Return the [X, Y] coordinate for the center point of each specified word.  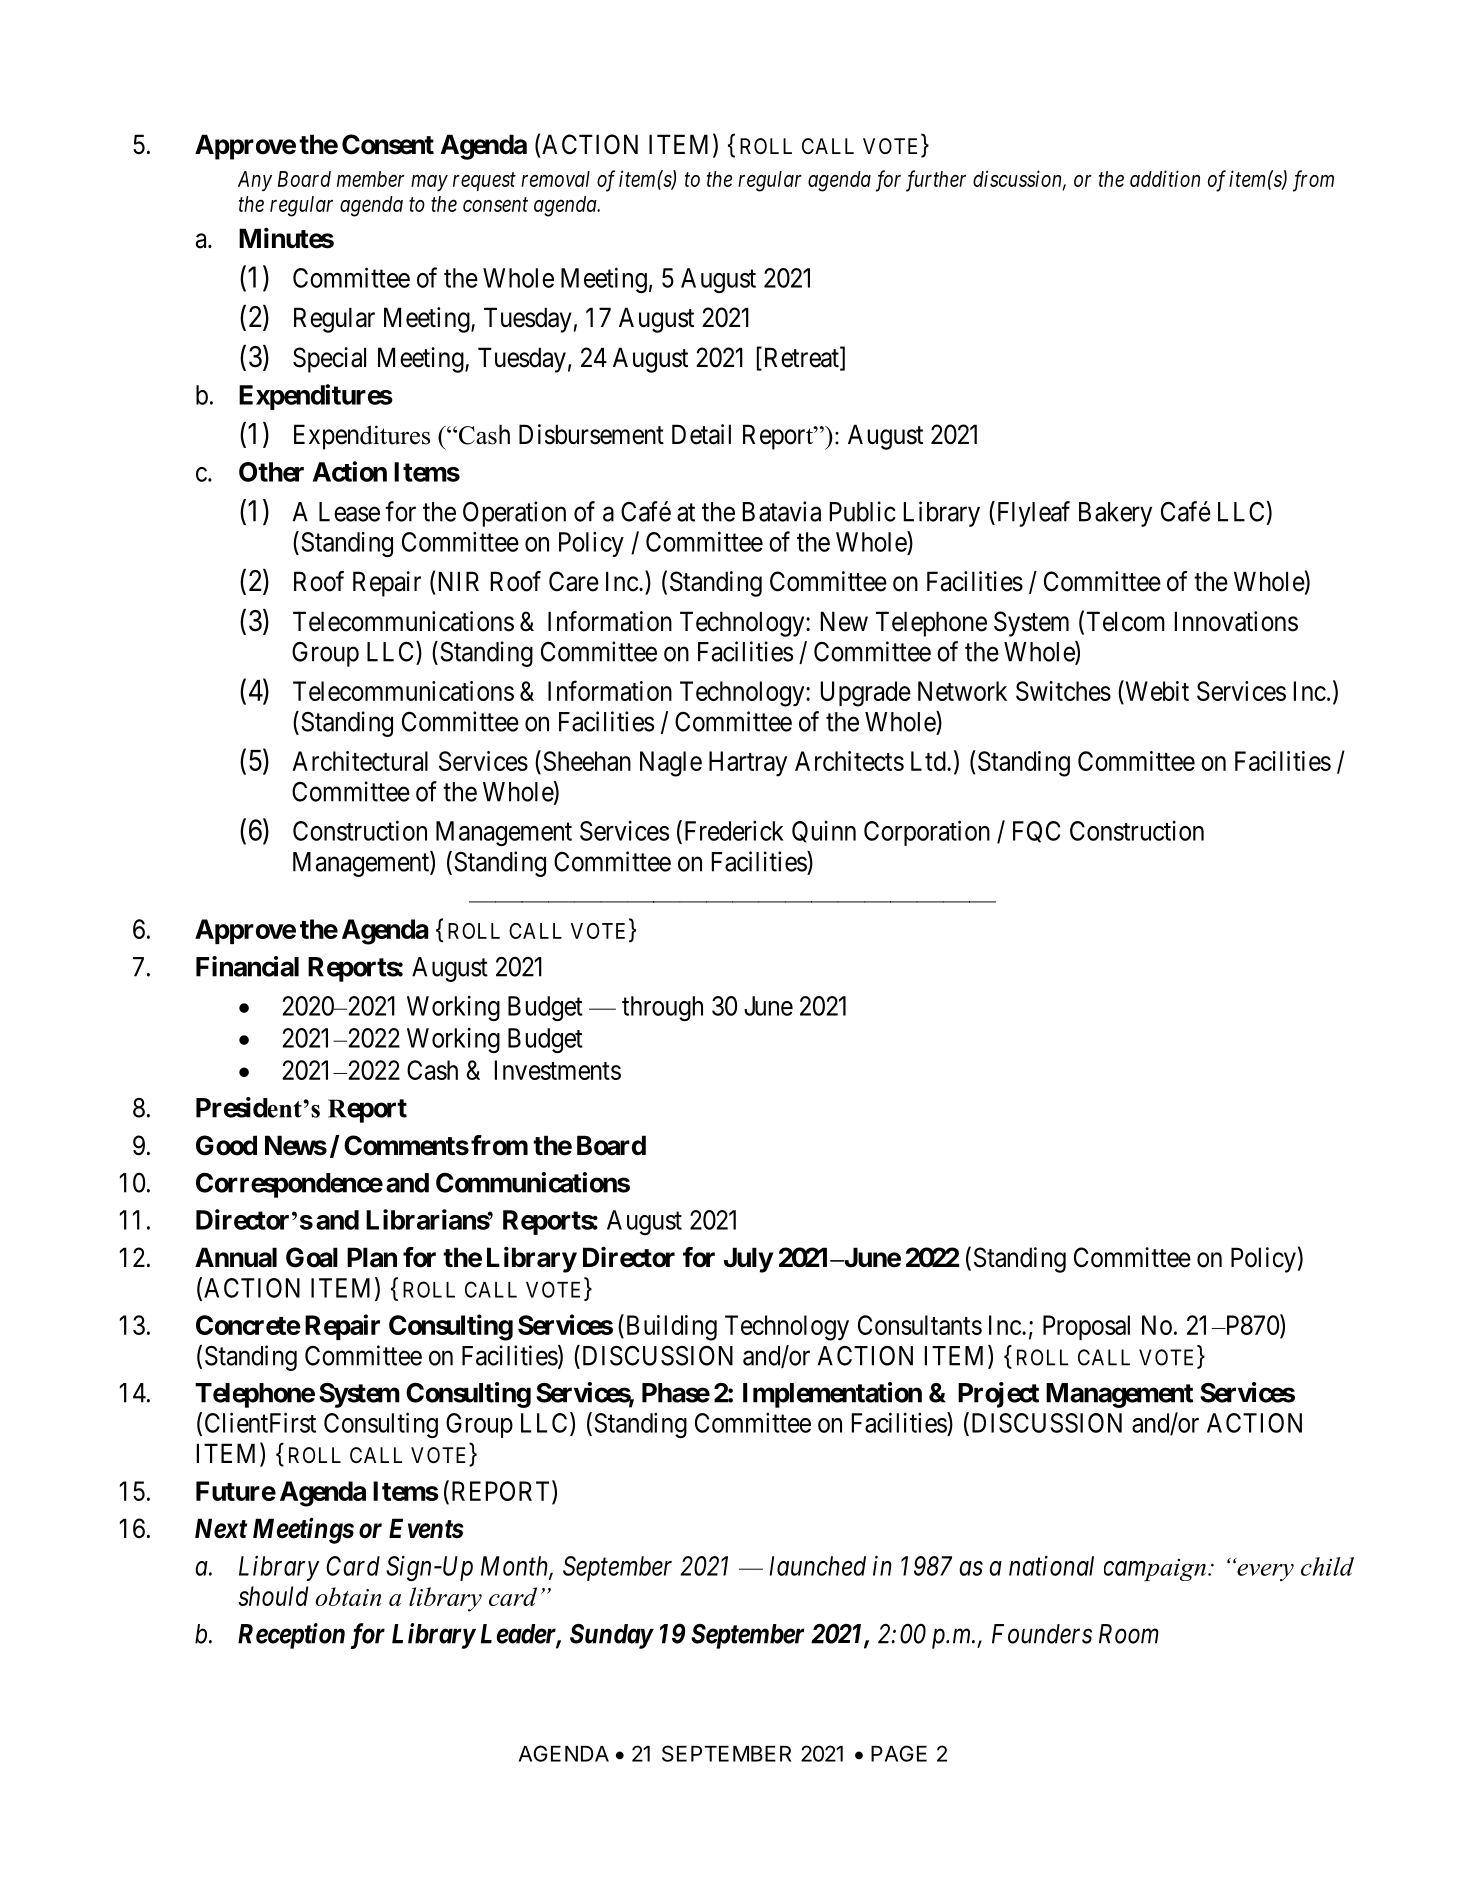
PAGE [899, 1753]
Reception [291, 1636]
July [748, 1260]
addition [1165, 178]
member [371, 179]
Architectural [360, 761]
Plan [372, 1257]
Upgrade [866, 694]
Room [1129, 1634]
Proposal [1086, 1327]
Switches [1063, 691]
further [936, 181]
